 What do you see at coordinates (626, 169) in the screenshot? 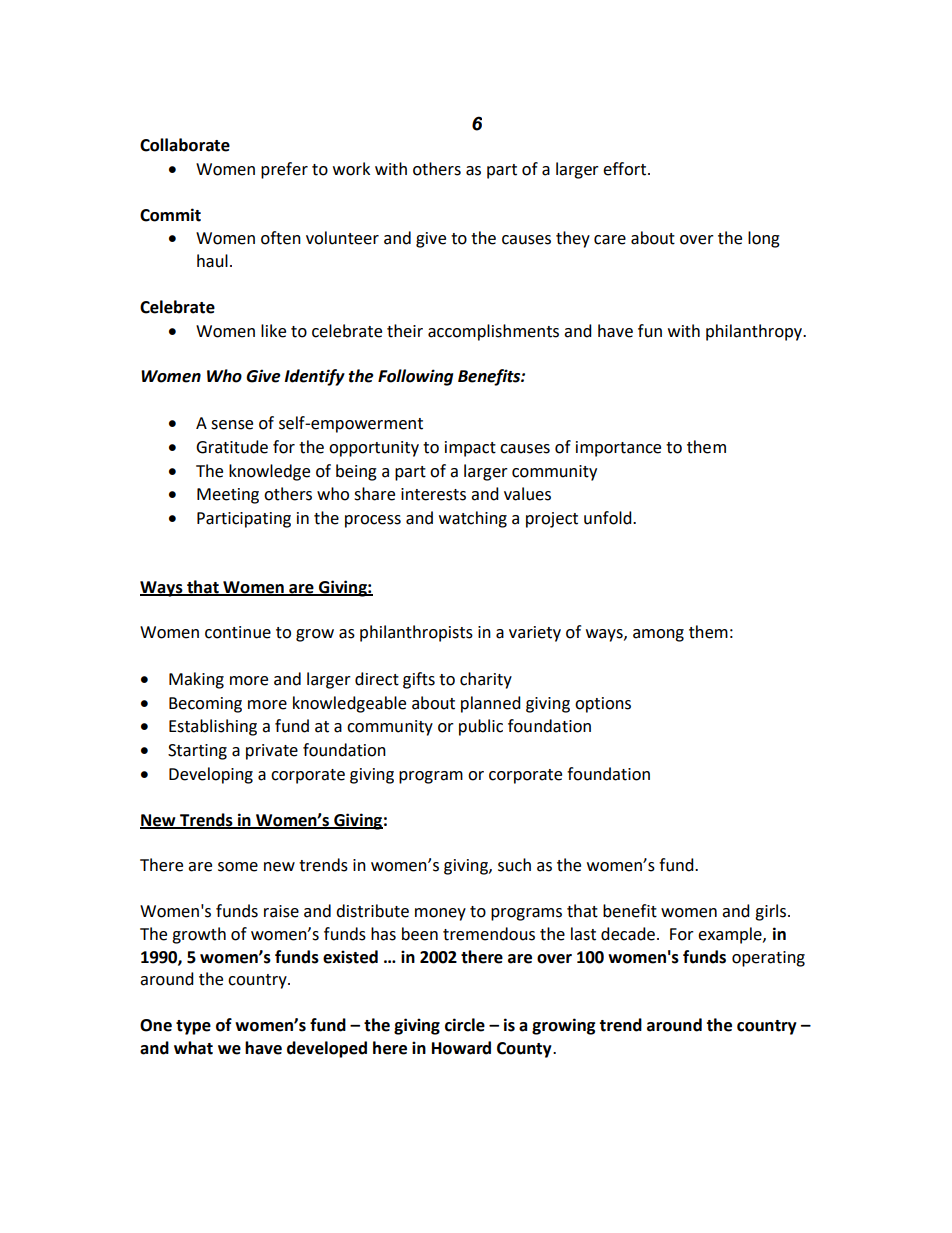
I see `effort` at bounding box center [626, 169].
